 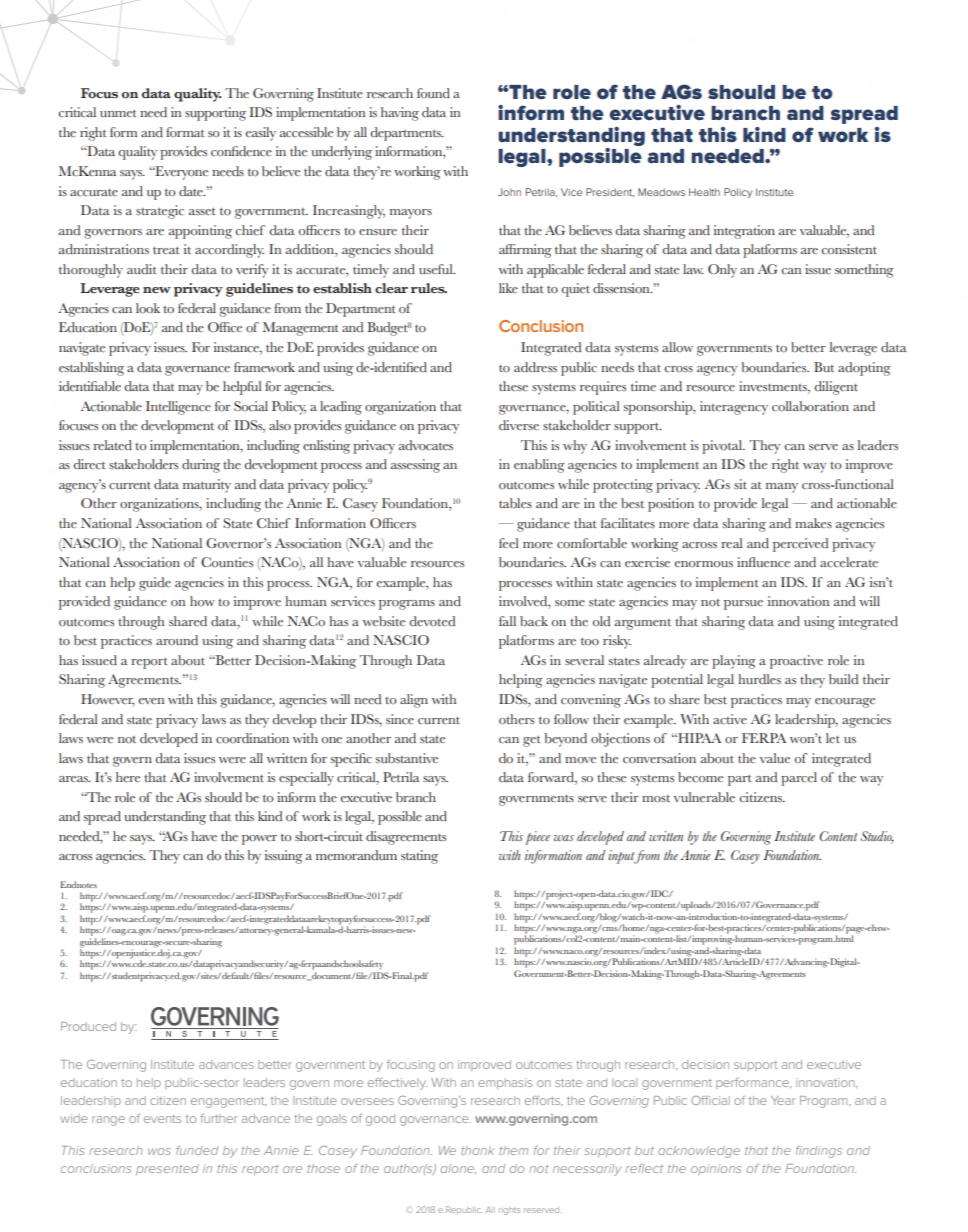 What do you see at coordinates (478, 1150) in the image?
I see `thank` at bounding box center [478, 1150].
